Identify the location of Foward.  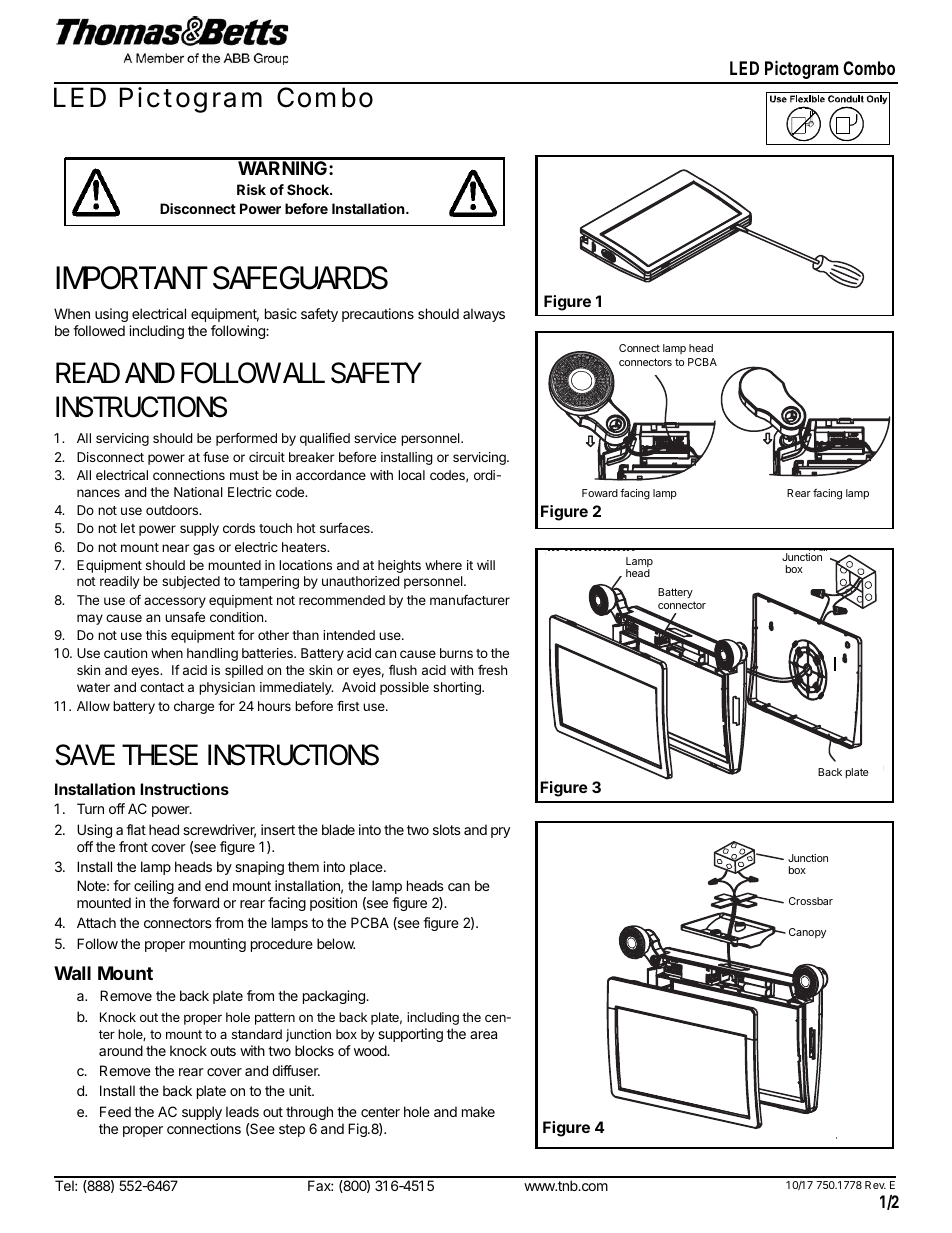
(600, 493).
